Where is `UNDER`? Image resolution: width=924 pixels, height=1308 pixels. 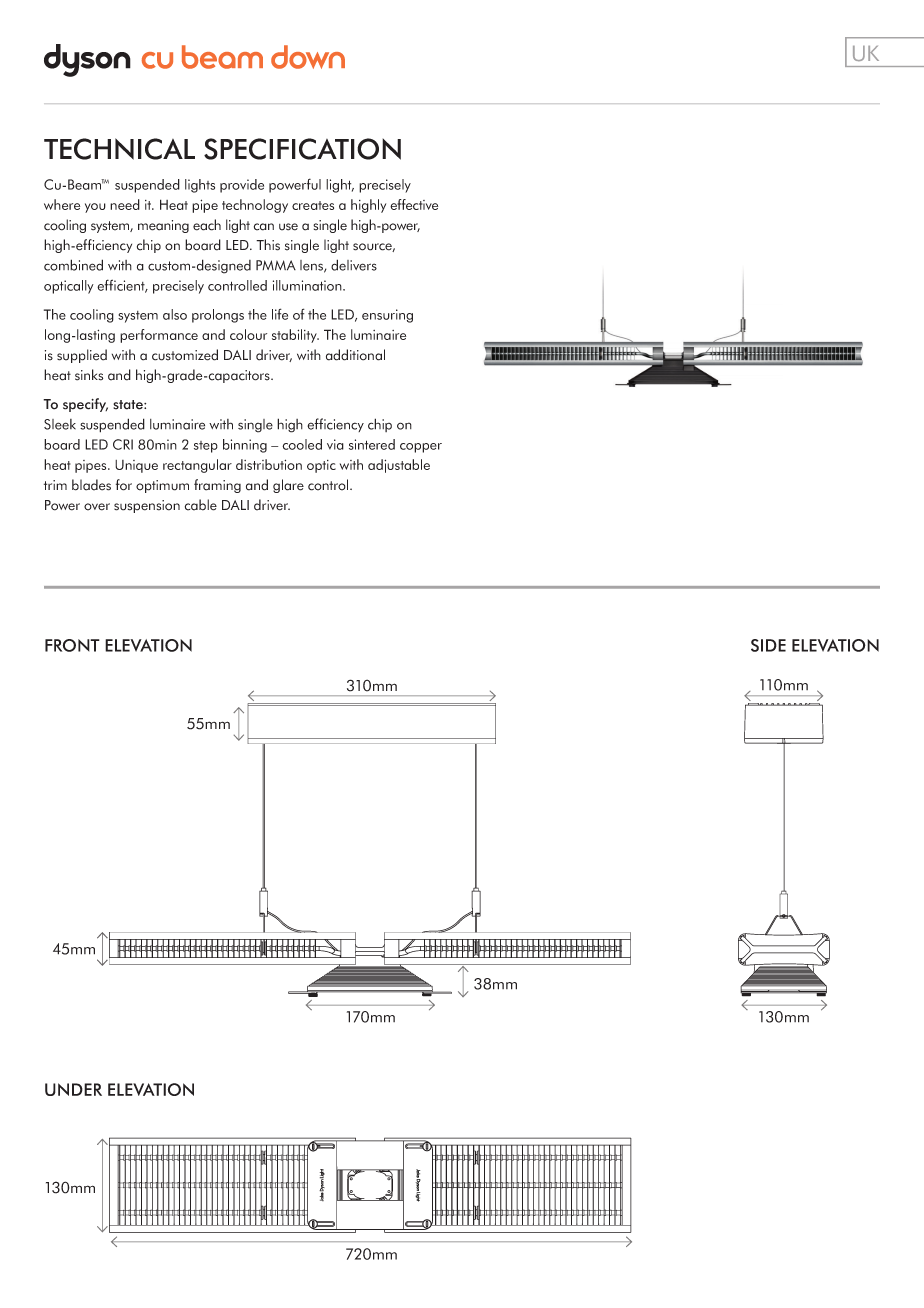 UNDER is located at coordinates (73, 1089).
